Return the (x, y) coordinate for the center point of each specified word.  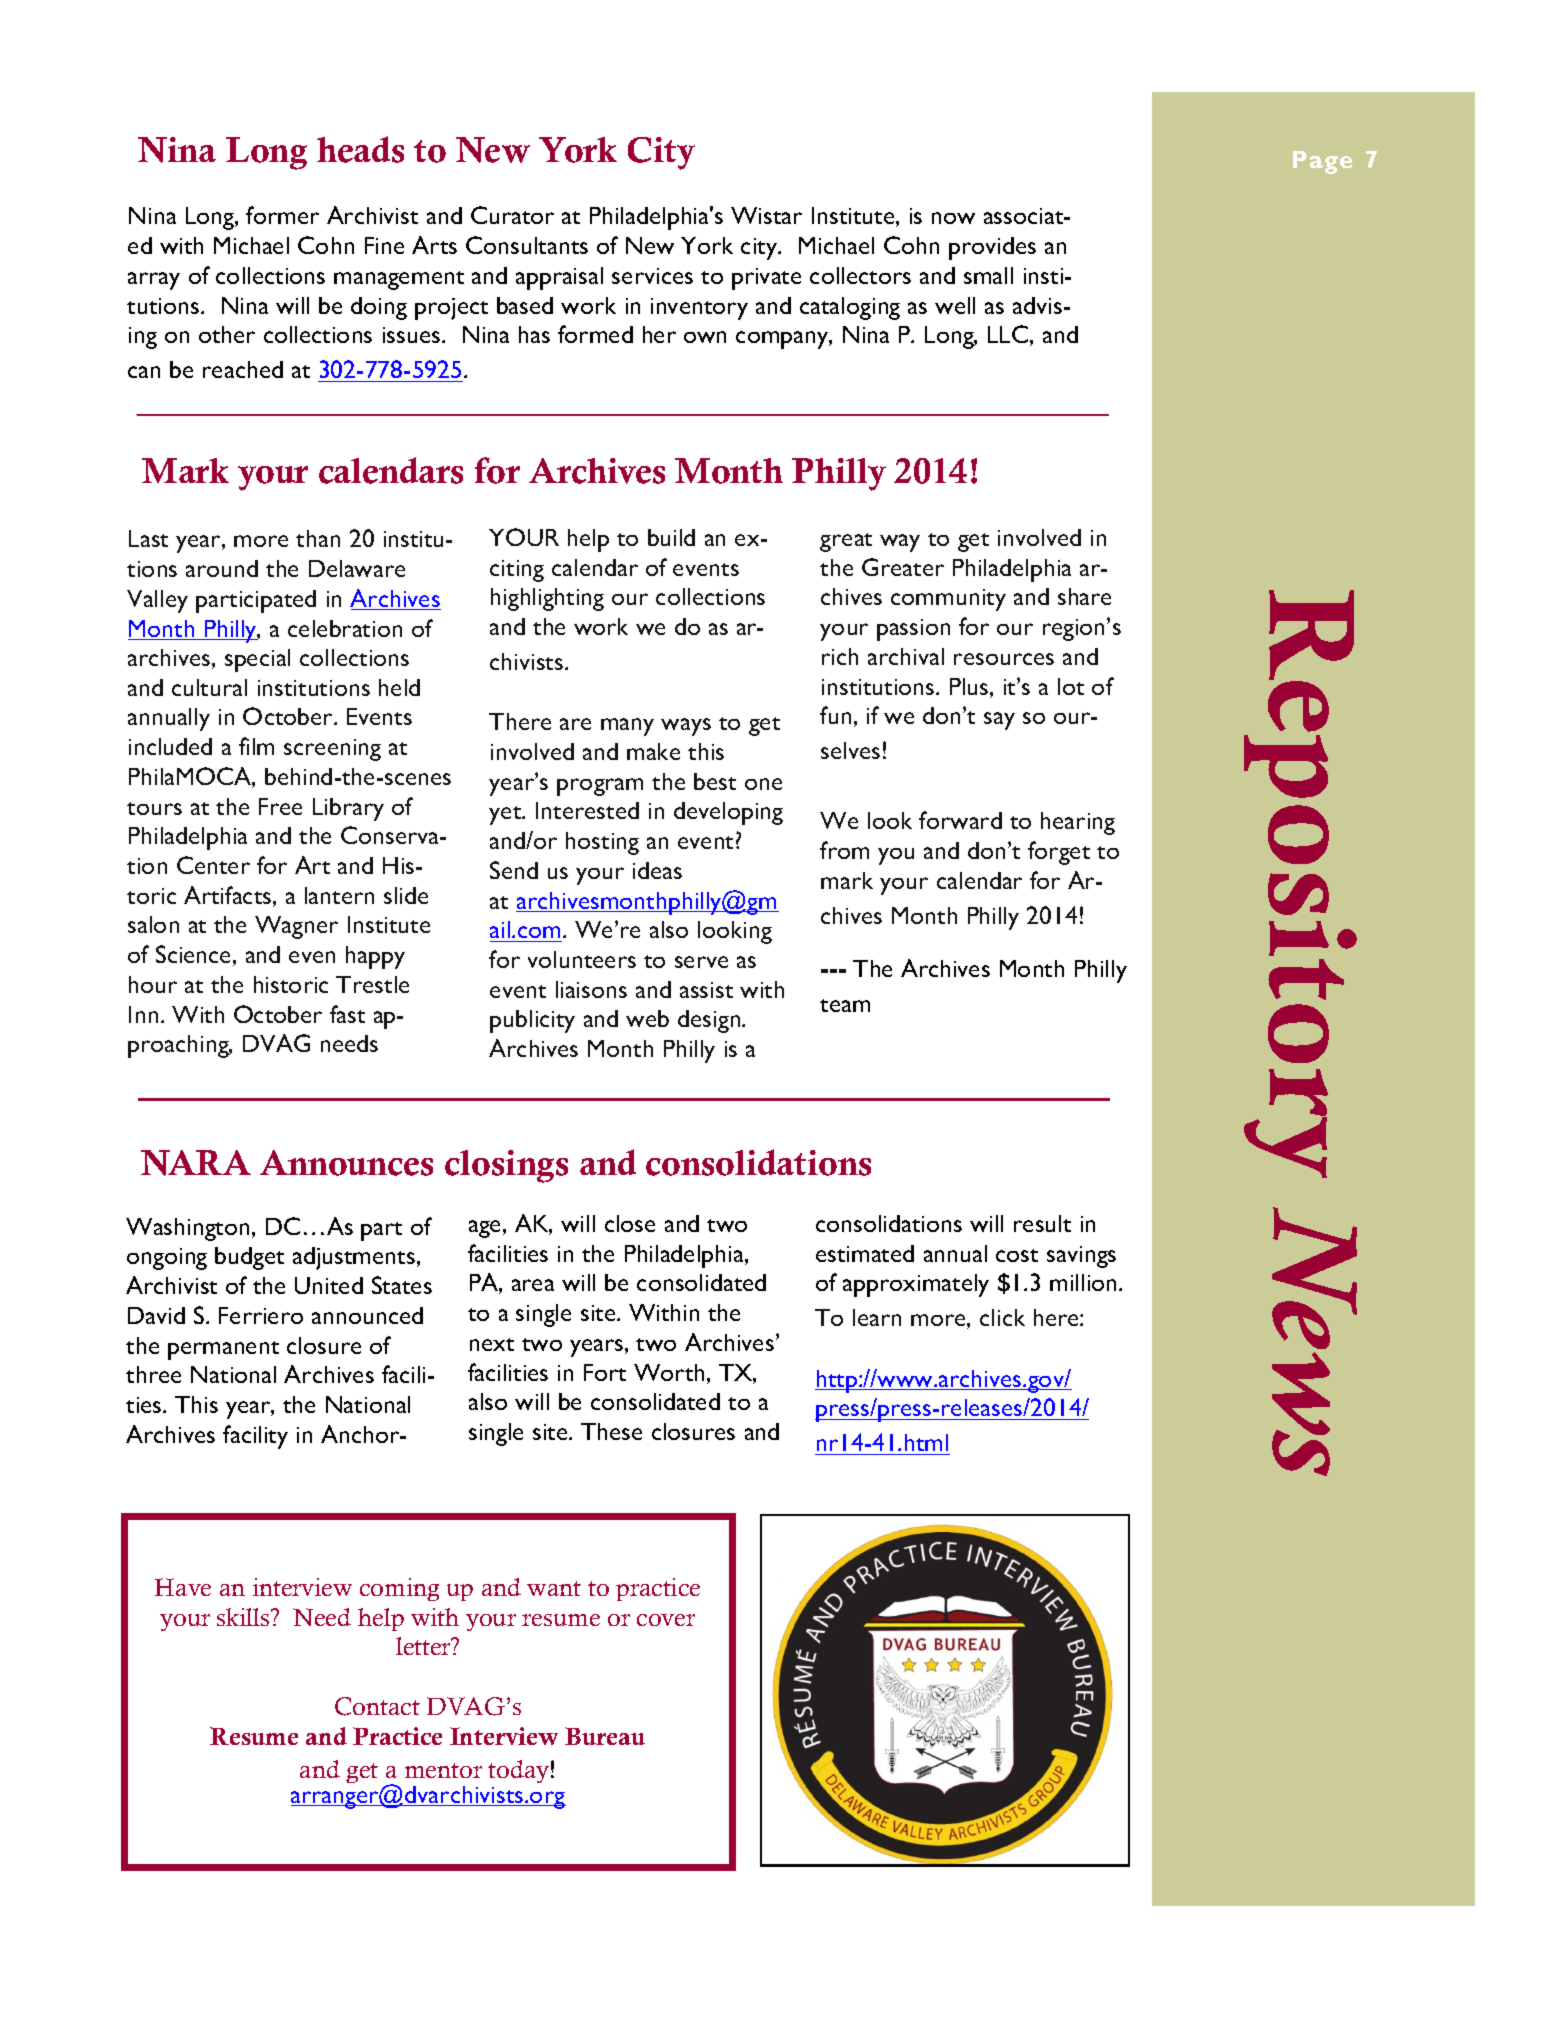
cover (666, 1620)
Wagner (296, 927)
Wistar (766, 215)
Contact (377, 1706)
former (282, 215)
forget (1059, 853)
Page (1322, 162)
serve (701, 962)
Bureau (605, 1736)
